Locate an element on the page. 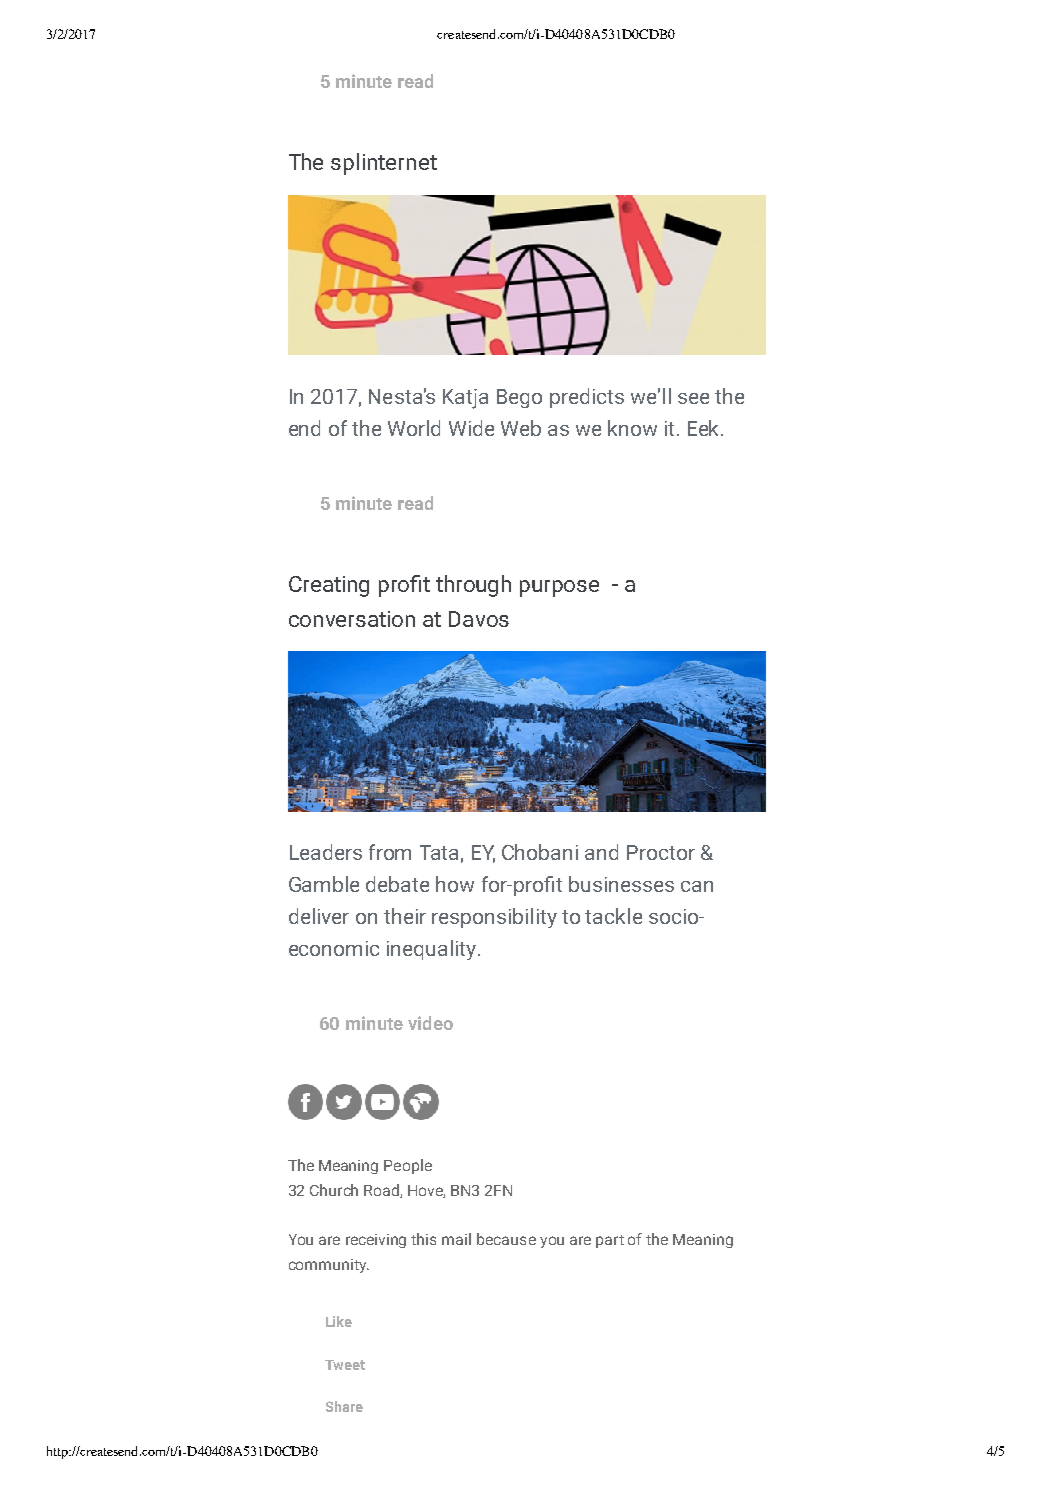 The width and height of the page is (1051, 1486). part is located at coordinates (610, 1241).
